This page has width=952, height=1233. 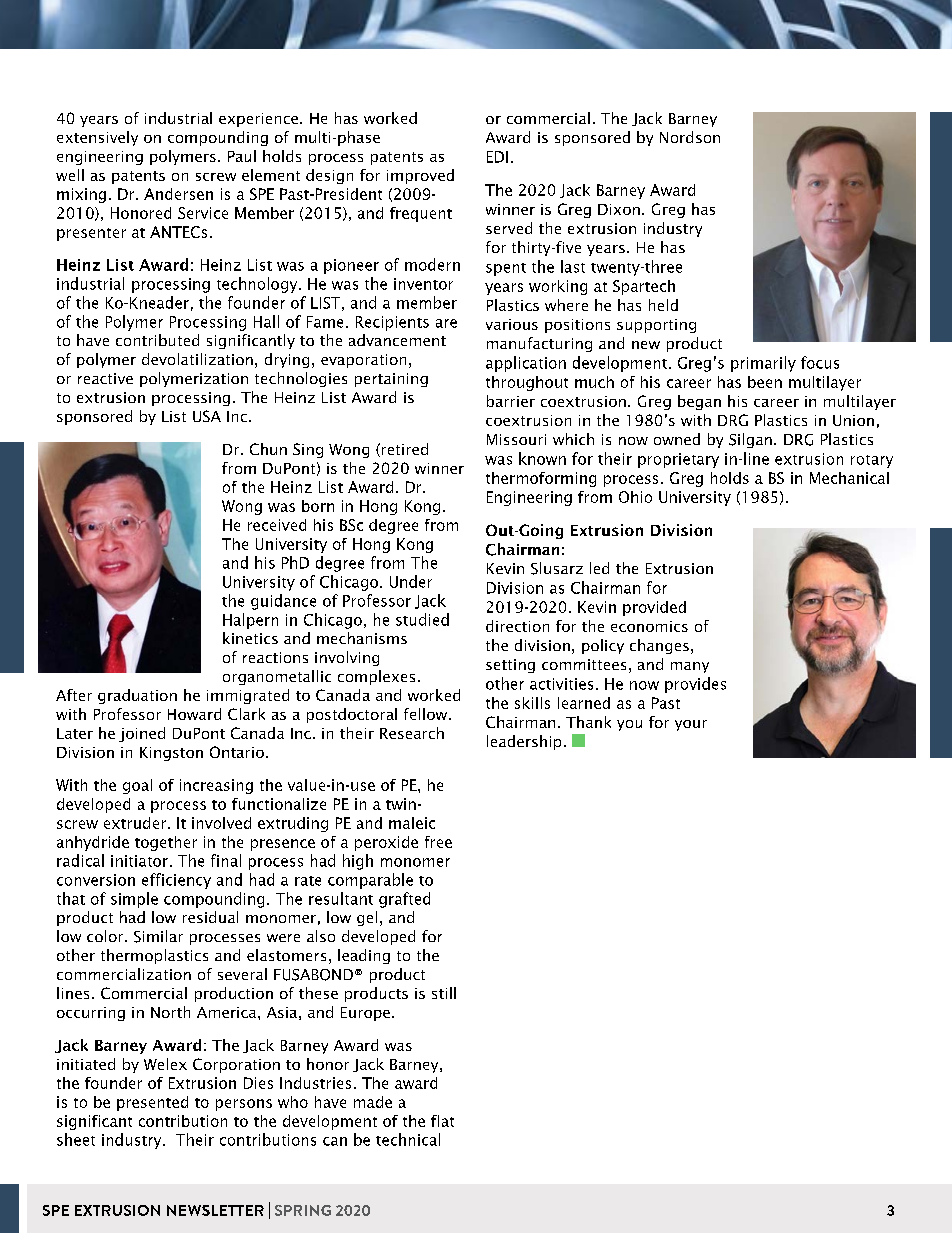 I want to click on graduation, so click(x=137, y=696).
